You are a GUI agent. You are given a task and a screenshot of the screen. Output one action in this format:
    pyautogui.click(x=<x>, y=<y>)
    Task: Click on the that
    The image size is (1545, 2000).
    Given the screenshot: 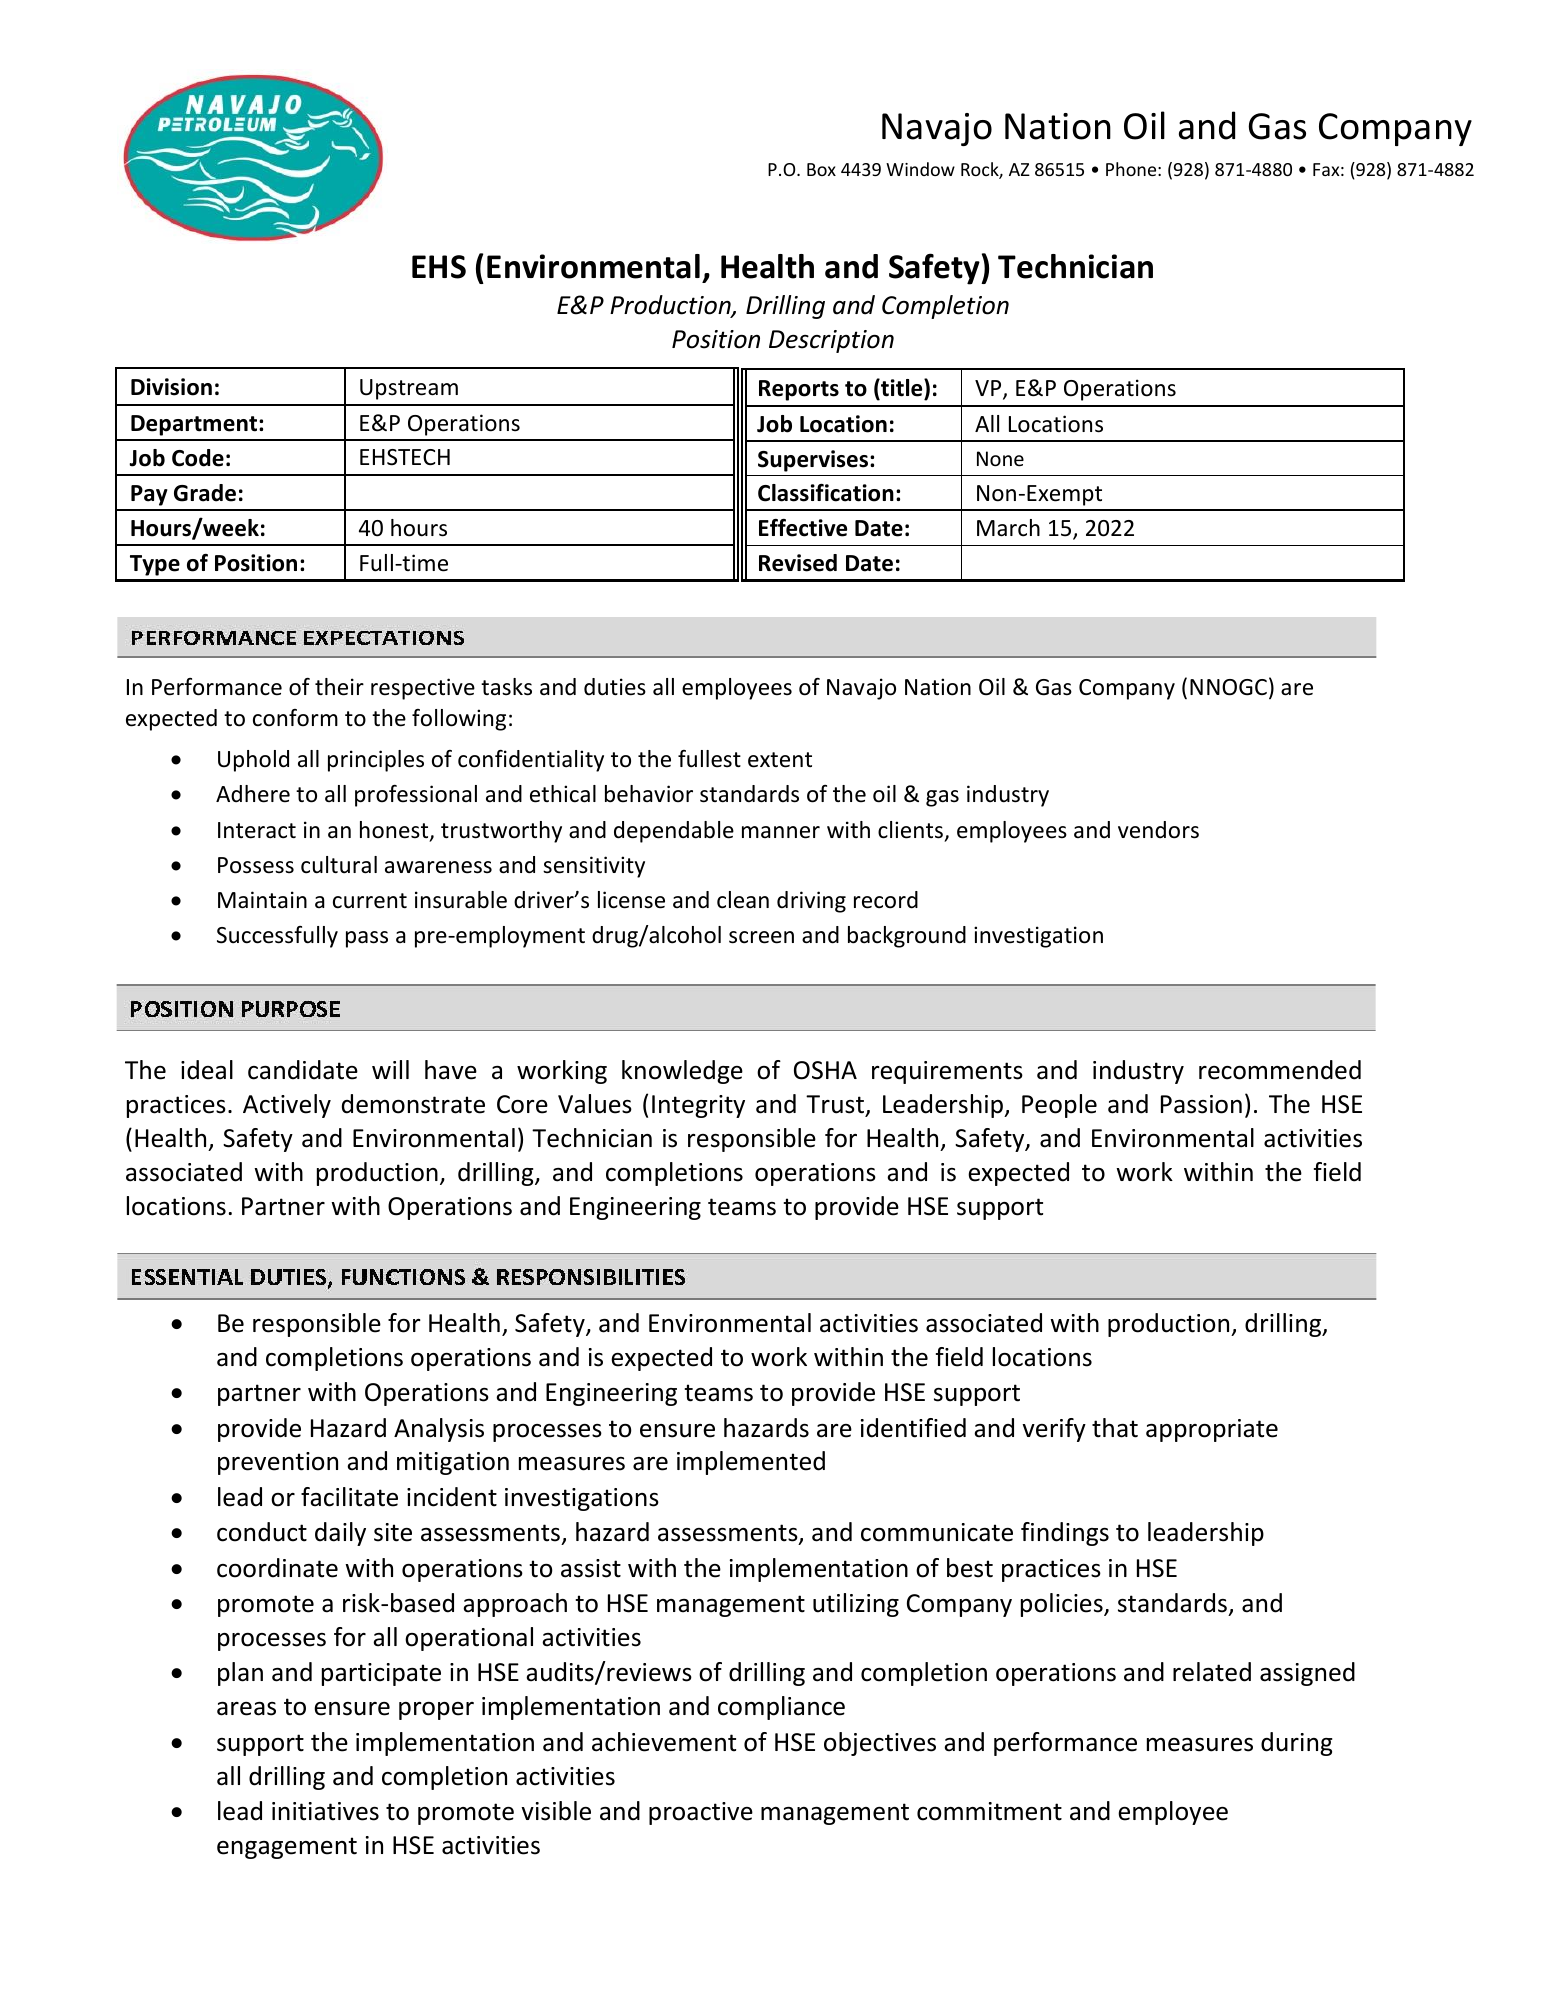 What is the action you would take?
    pyautogui.click(x=1115, y=1428)
